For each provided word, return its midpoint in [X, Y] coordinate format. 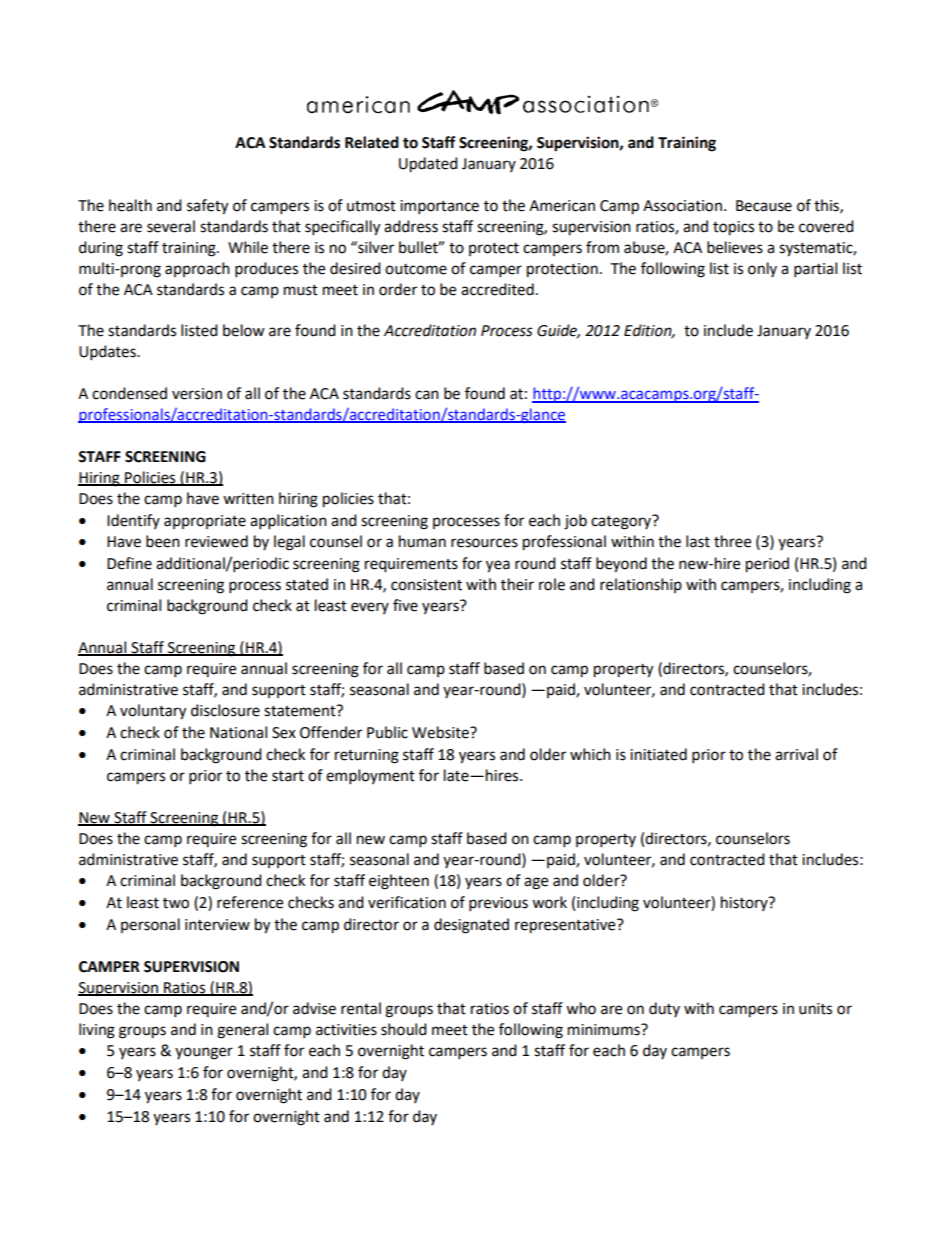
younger [204, 1053]
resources [484, 543]
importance [439, 207]
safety [207, 207]
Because [764, 206]
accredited [497, 289]
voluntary [153, 712]
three [732, 541]
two [176, 903]
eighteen [399, 882]
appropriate [205, 522]
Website [441, 732]
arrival [796, 754]
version [197, 394]
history [745, 903]
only [762, 269]
